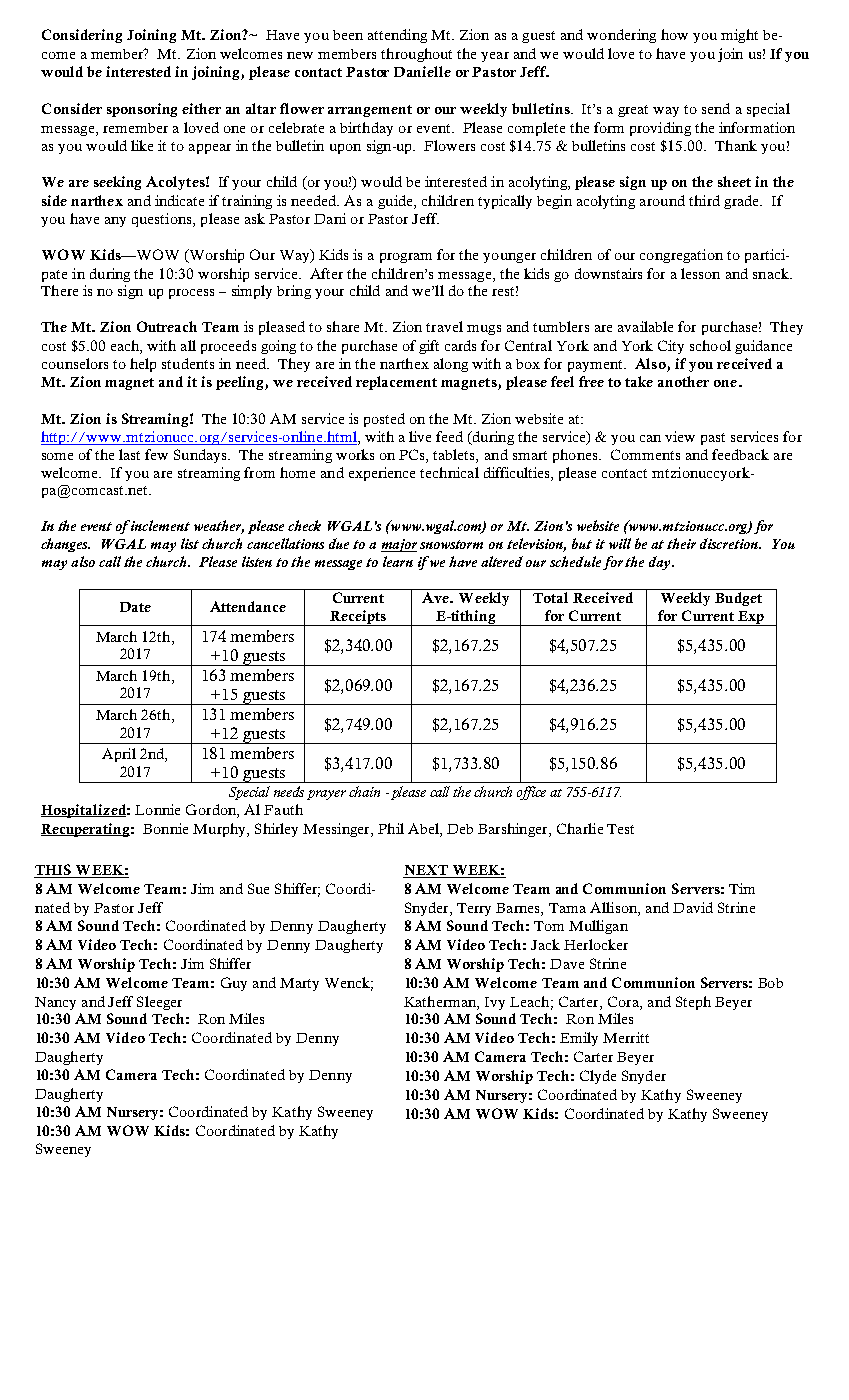 Image resolution: width=849 pixels, height=1400 pixels. I want to click on Steph, so click(693, 1003).
